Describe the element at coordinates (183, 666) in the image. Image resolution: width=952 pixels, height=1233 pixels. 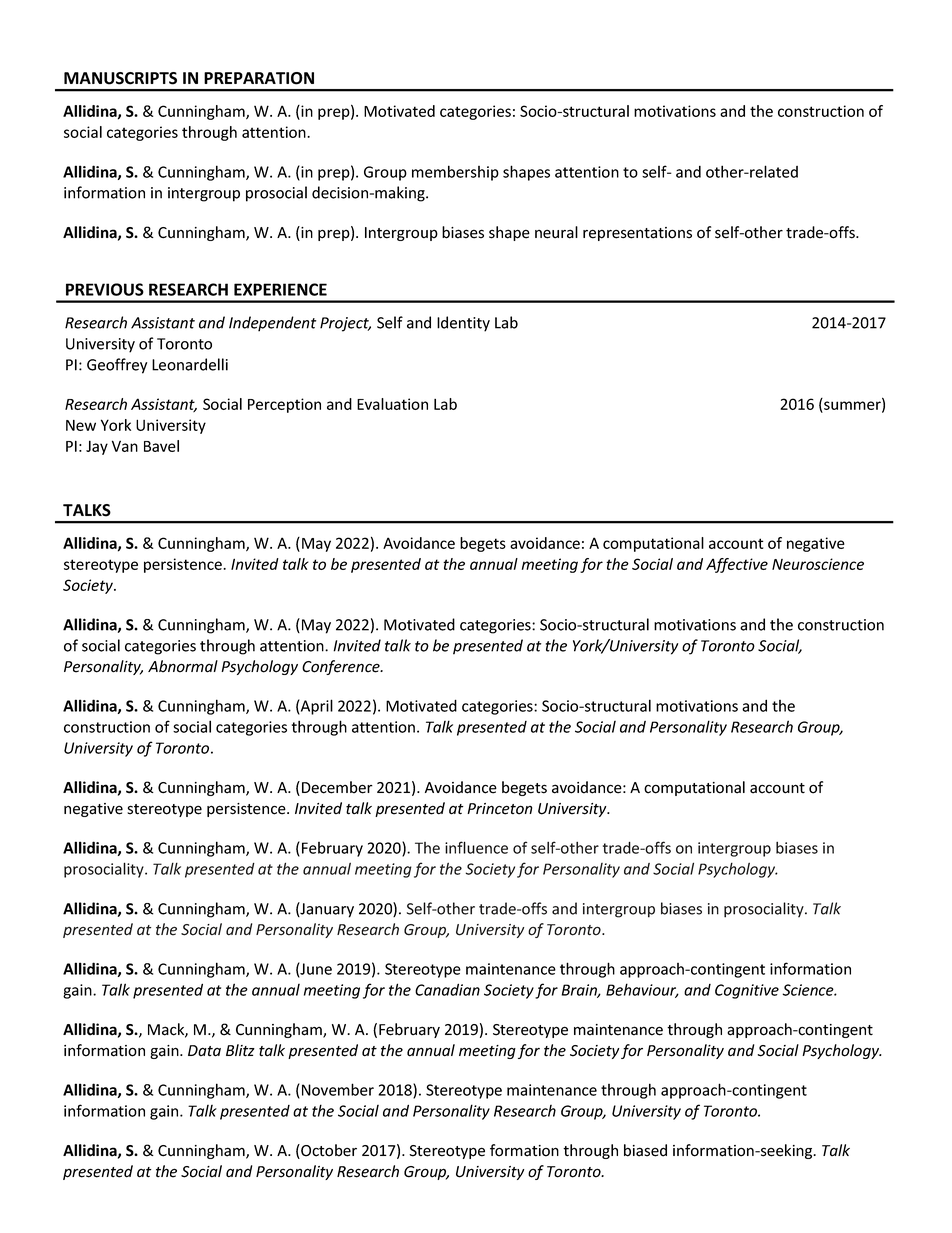
I see `Abnormal` at that location.
